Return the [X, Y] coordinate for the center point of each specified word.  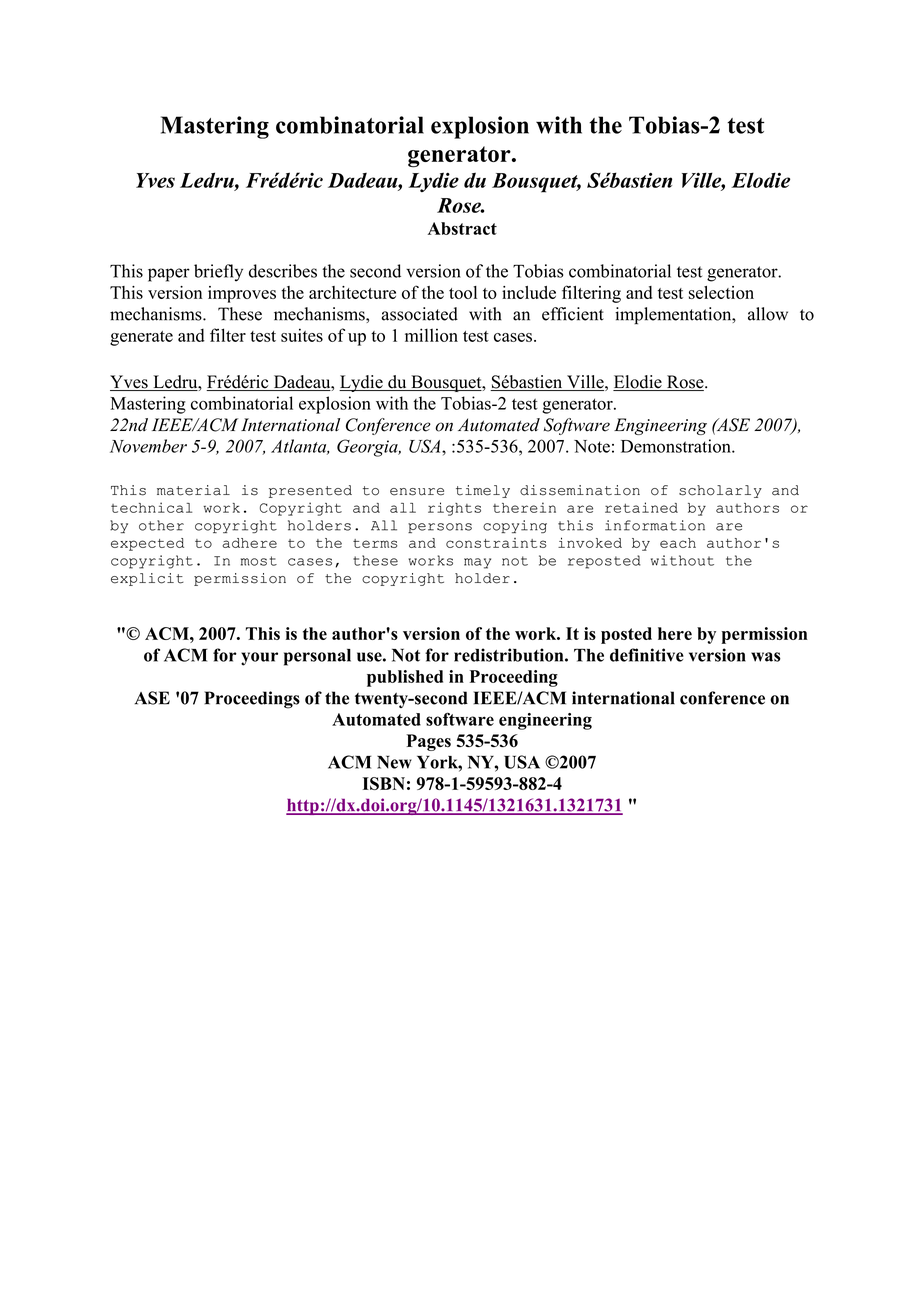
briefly [218, 273]
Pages [428, 742]
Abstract [462, 228]
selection [721, 292]
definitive [647, 655]
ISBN [384, 783]
